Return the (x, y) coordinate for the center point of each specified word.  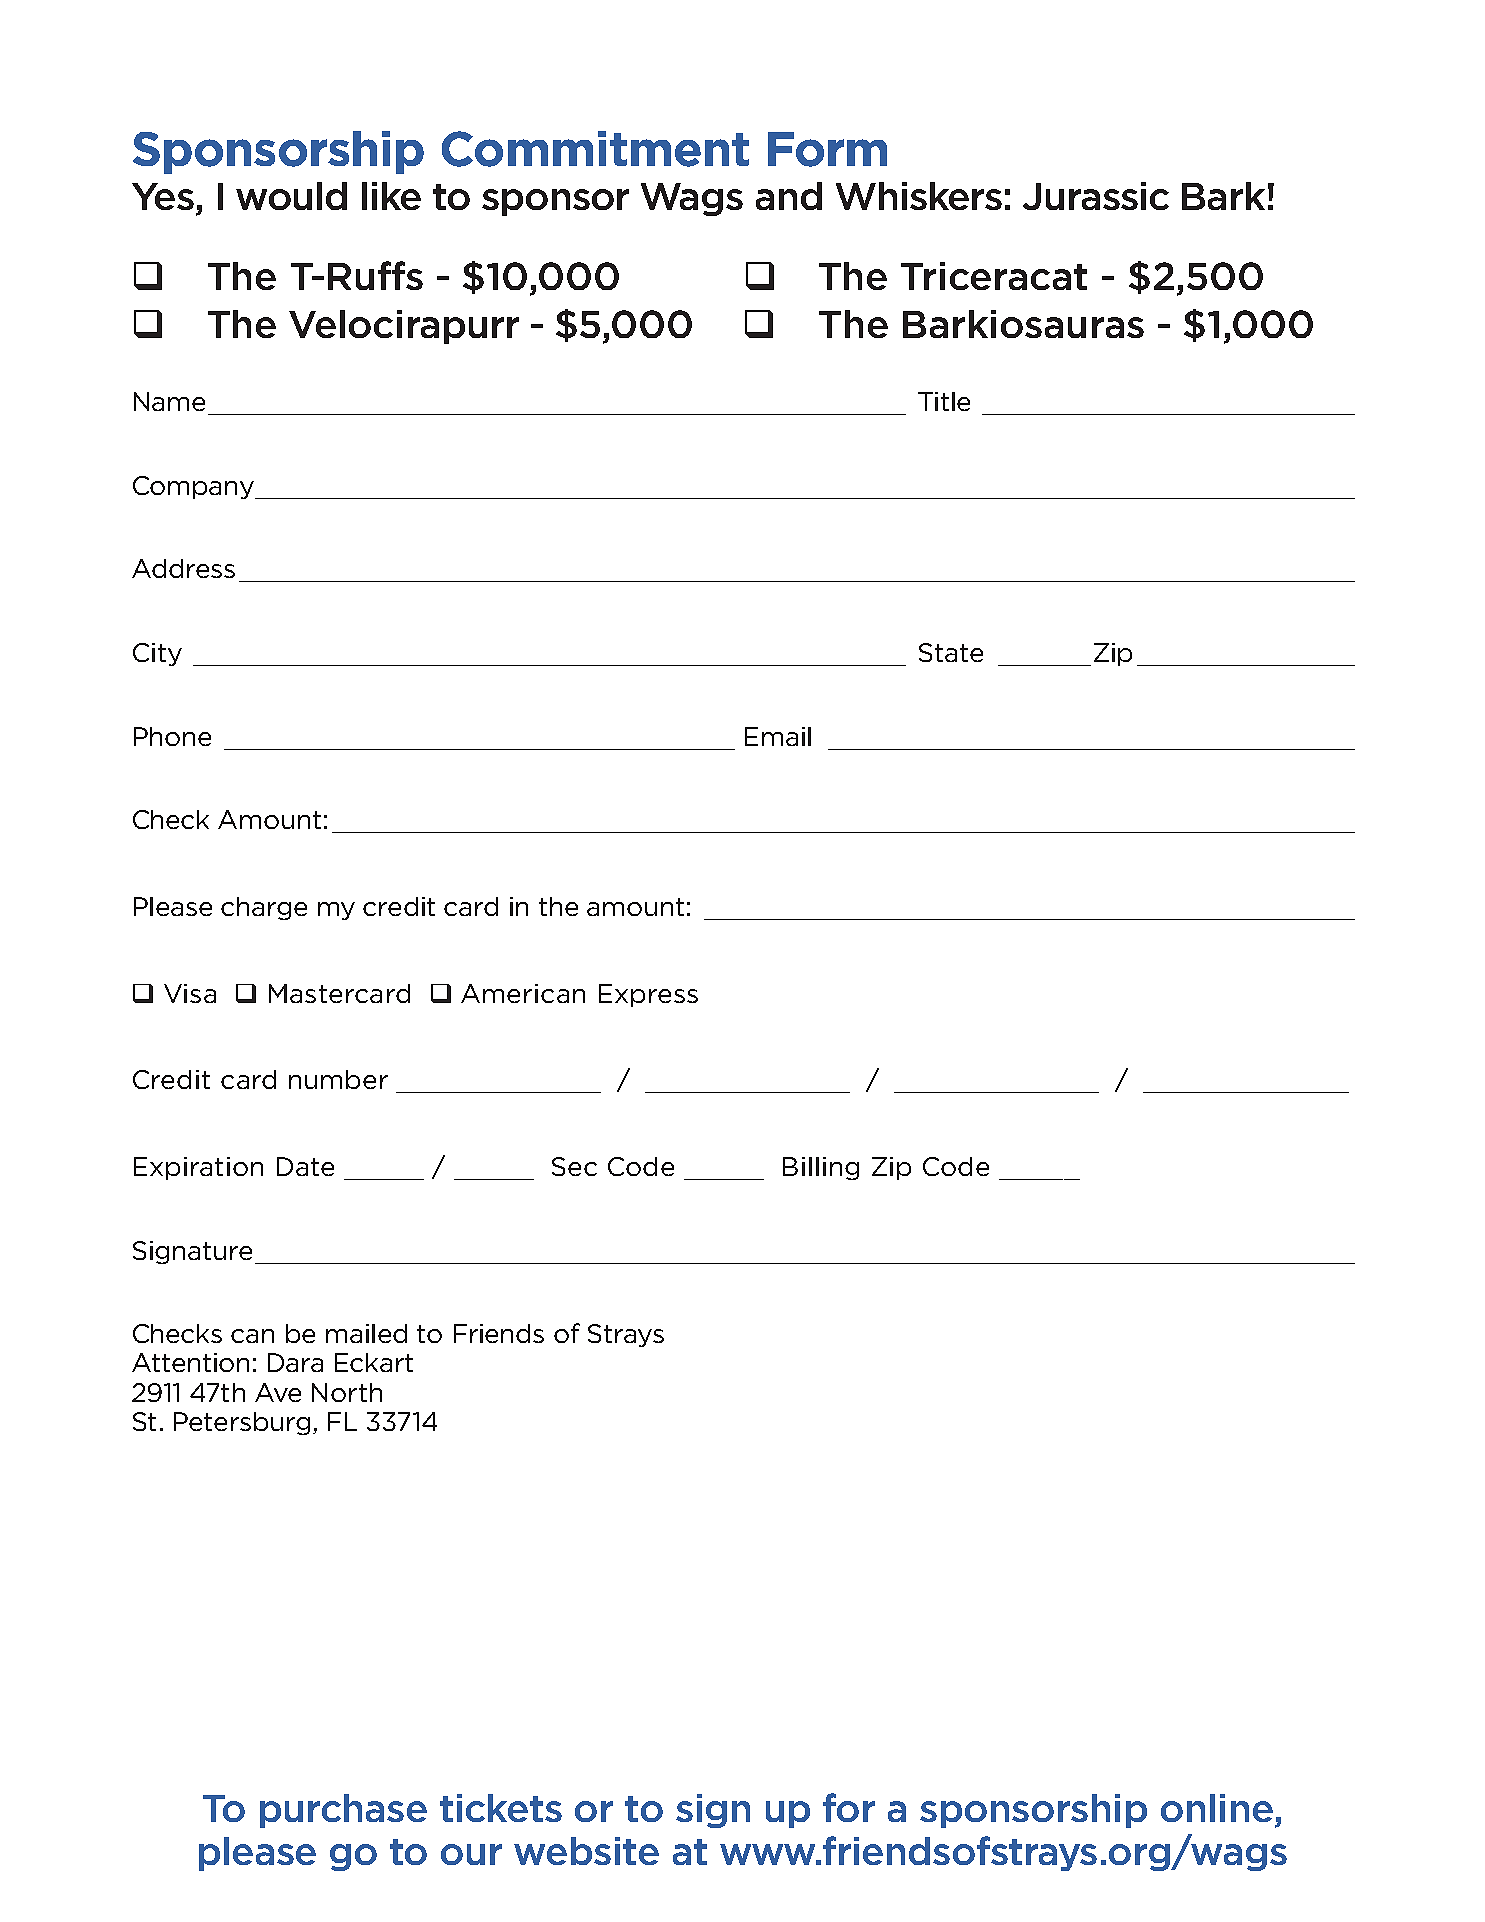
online (1217, 1808)
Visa (190, 993)
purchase (343, 1811)
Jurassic (1096, 196)
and (789, 196)
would (291, 196)
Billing (821, 1168)
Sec (574, 1166)
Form (827, 149)
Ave (278, 1392)
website (586, 1851)
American (523, 993)
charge (264, 908)
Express (648, 995)
